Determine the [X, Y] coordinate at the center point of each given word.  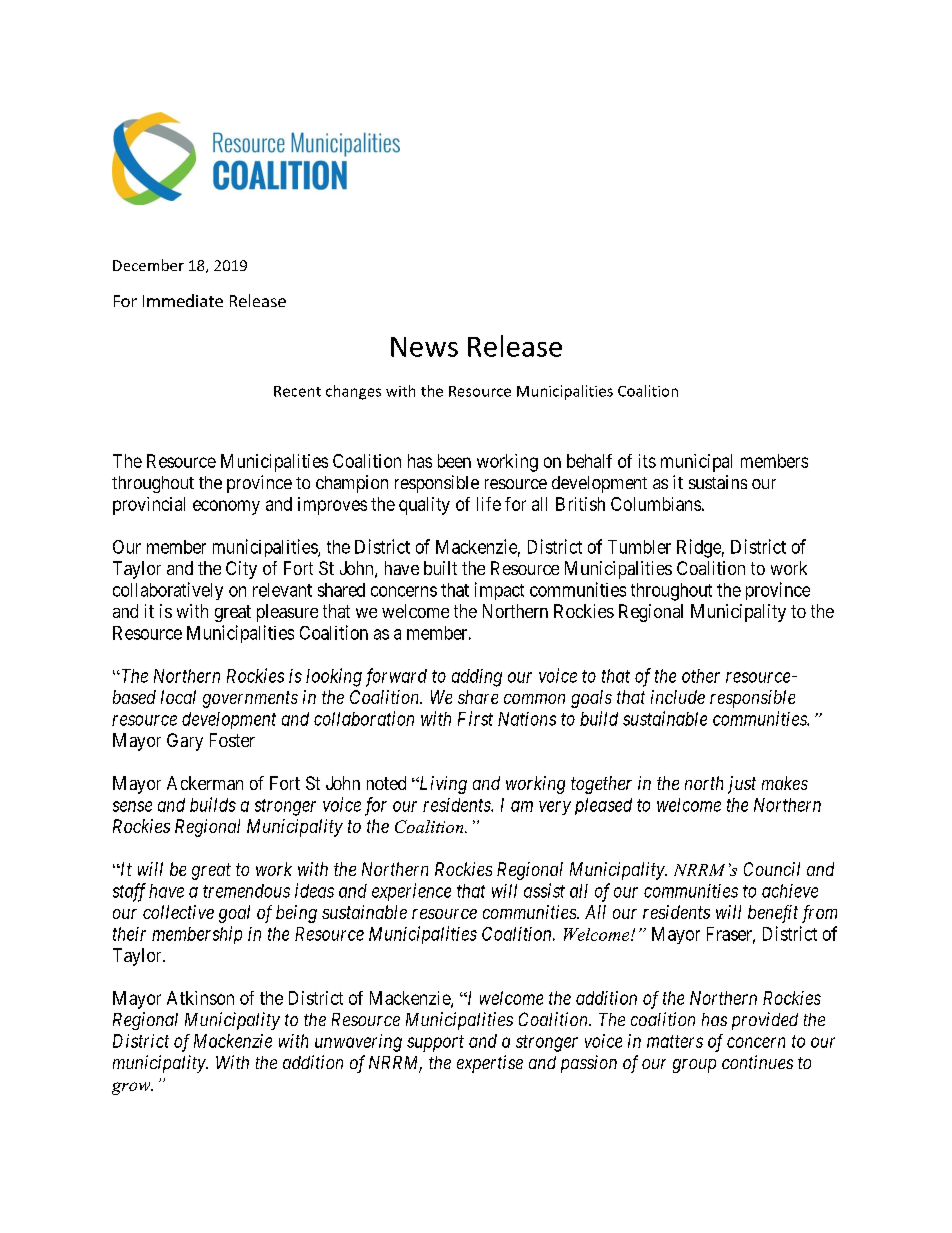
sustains [718, 482]
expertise [490, 1064]
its [647, 461]
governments [250, 699]
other [701, 676]
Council [772, 869]
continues [757, 1062]
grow [132, 1088]
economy [226, 507]
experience [411, 892]
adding [477, 678]
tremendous [246, 891]
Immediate [183, 300]
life [489, 504]
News [424, 347]
